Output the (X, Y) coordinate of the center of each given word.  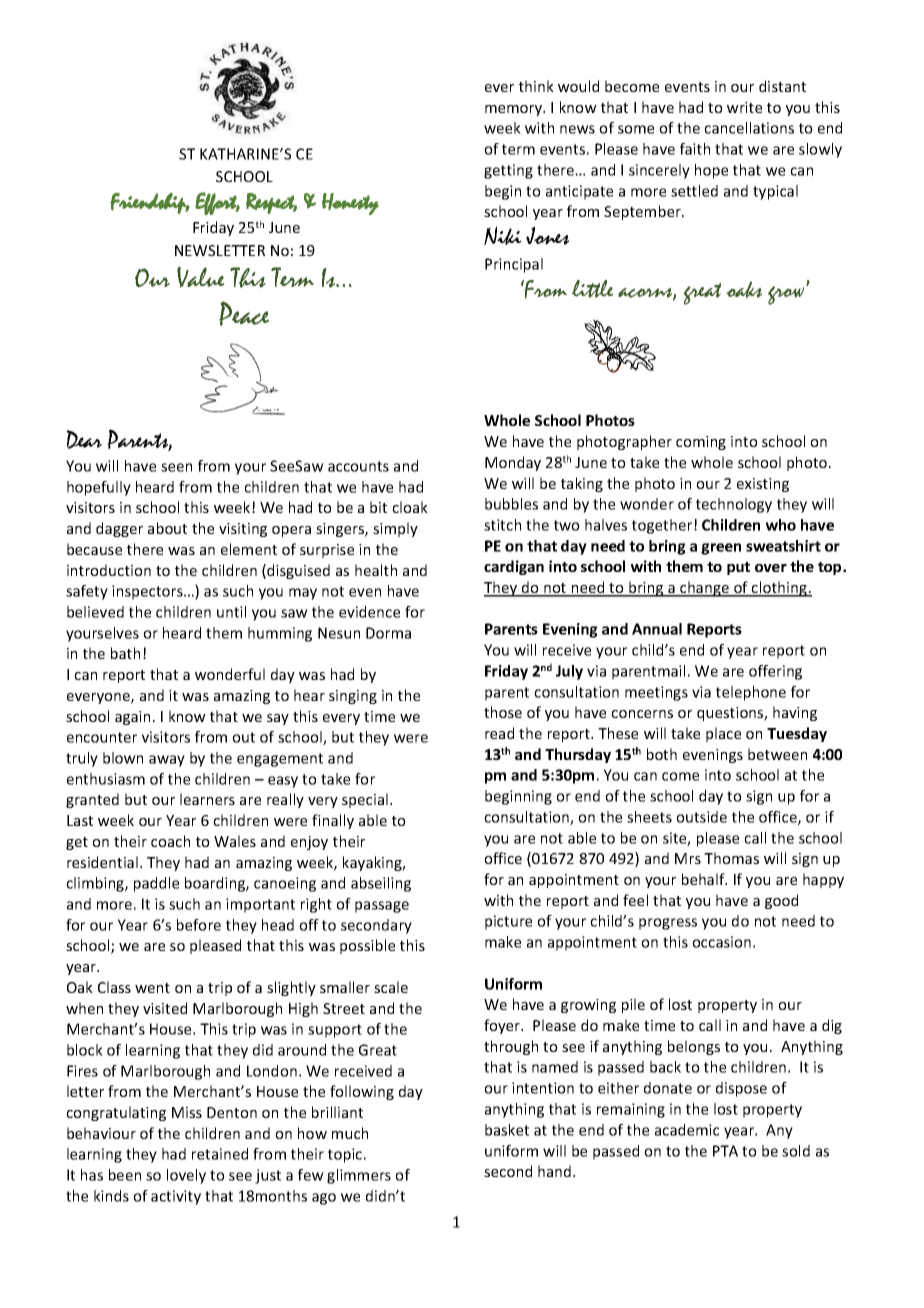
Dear (84, 439)
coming (701, 443)
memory (514, 110)
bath (125, 653)
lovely (186, 1176)
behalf (704, 879)
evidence (369, 612)
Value (201, 277)
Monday (513, 463)
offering (775, 672)
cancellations (749, 128)
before (199, 925)
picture (508, 922)
